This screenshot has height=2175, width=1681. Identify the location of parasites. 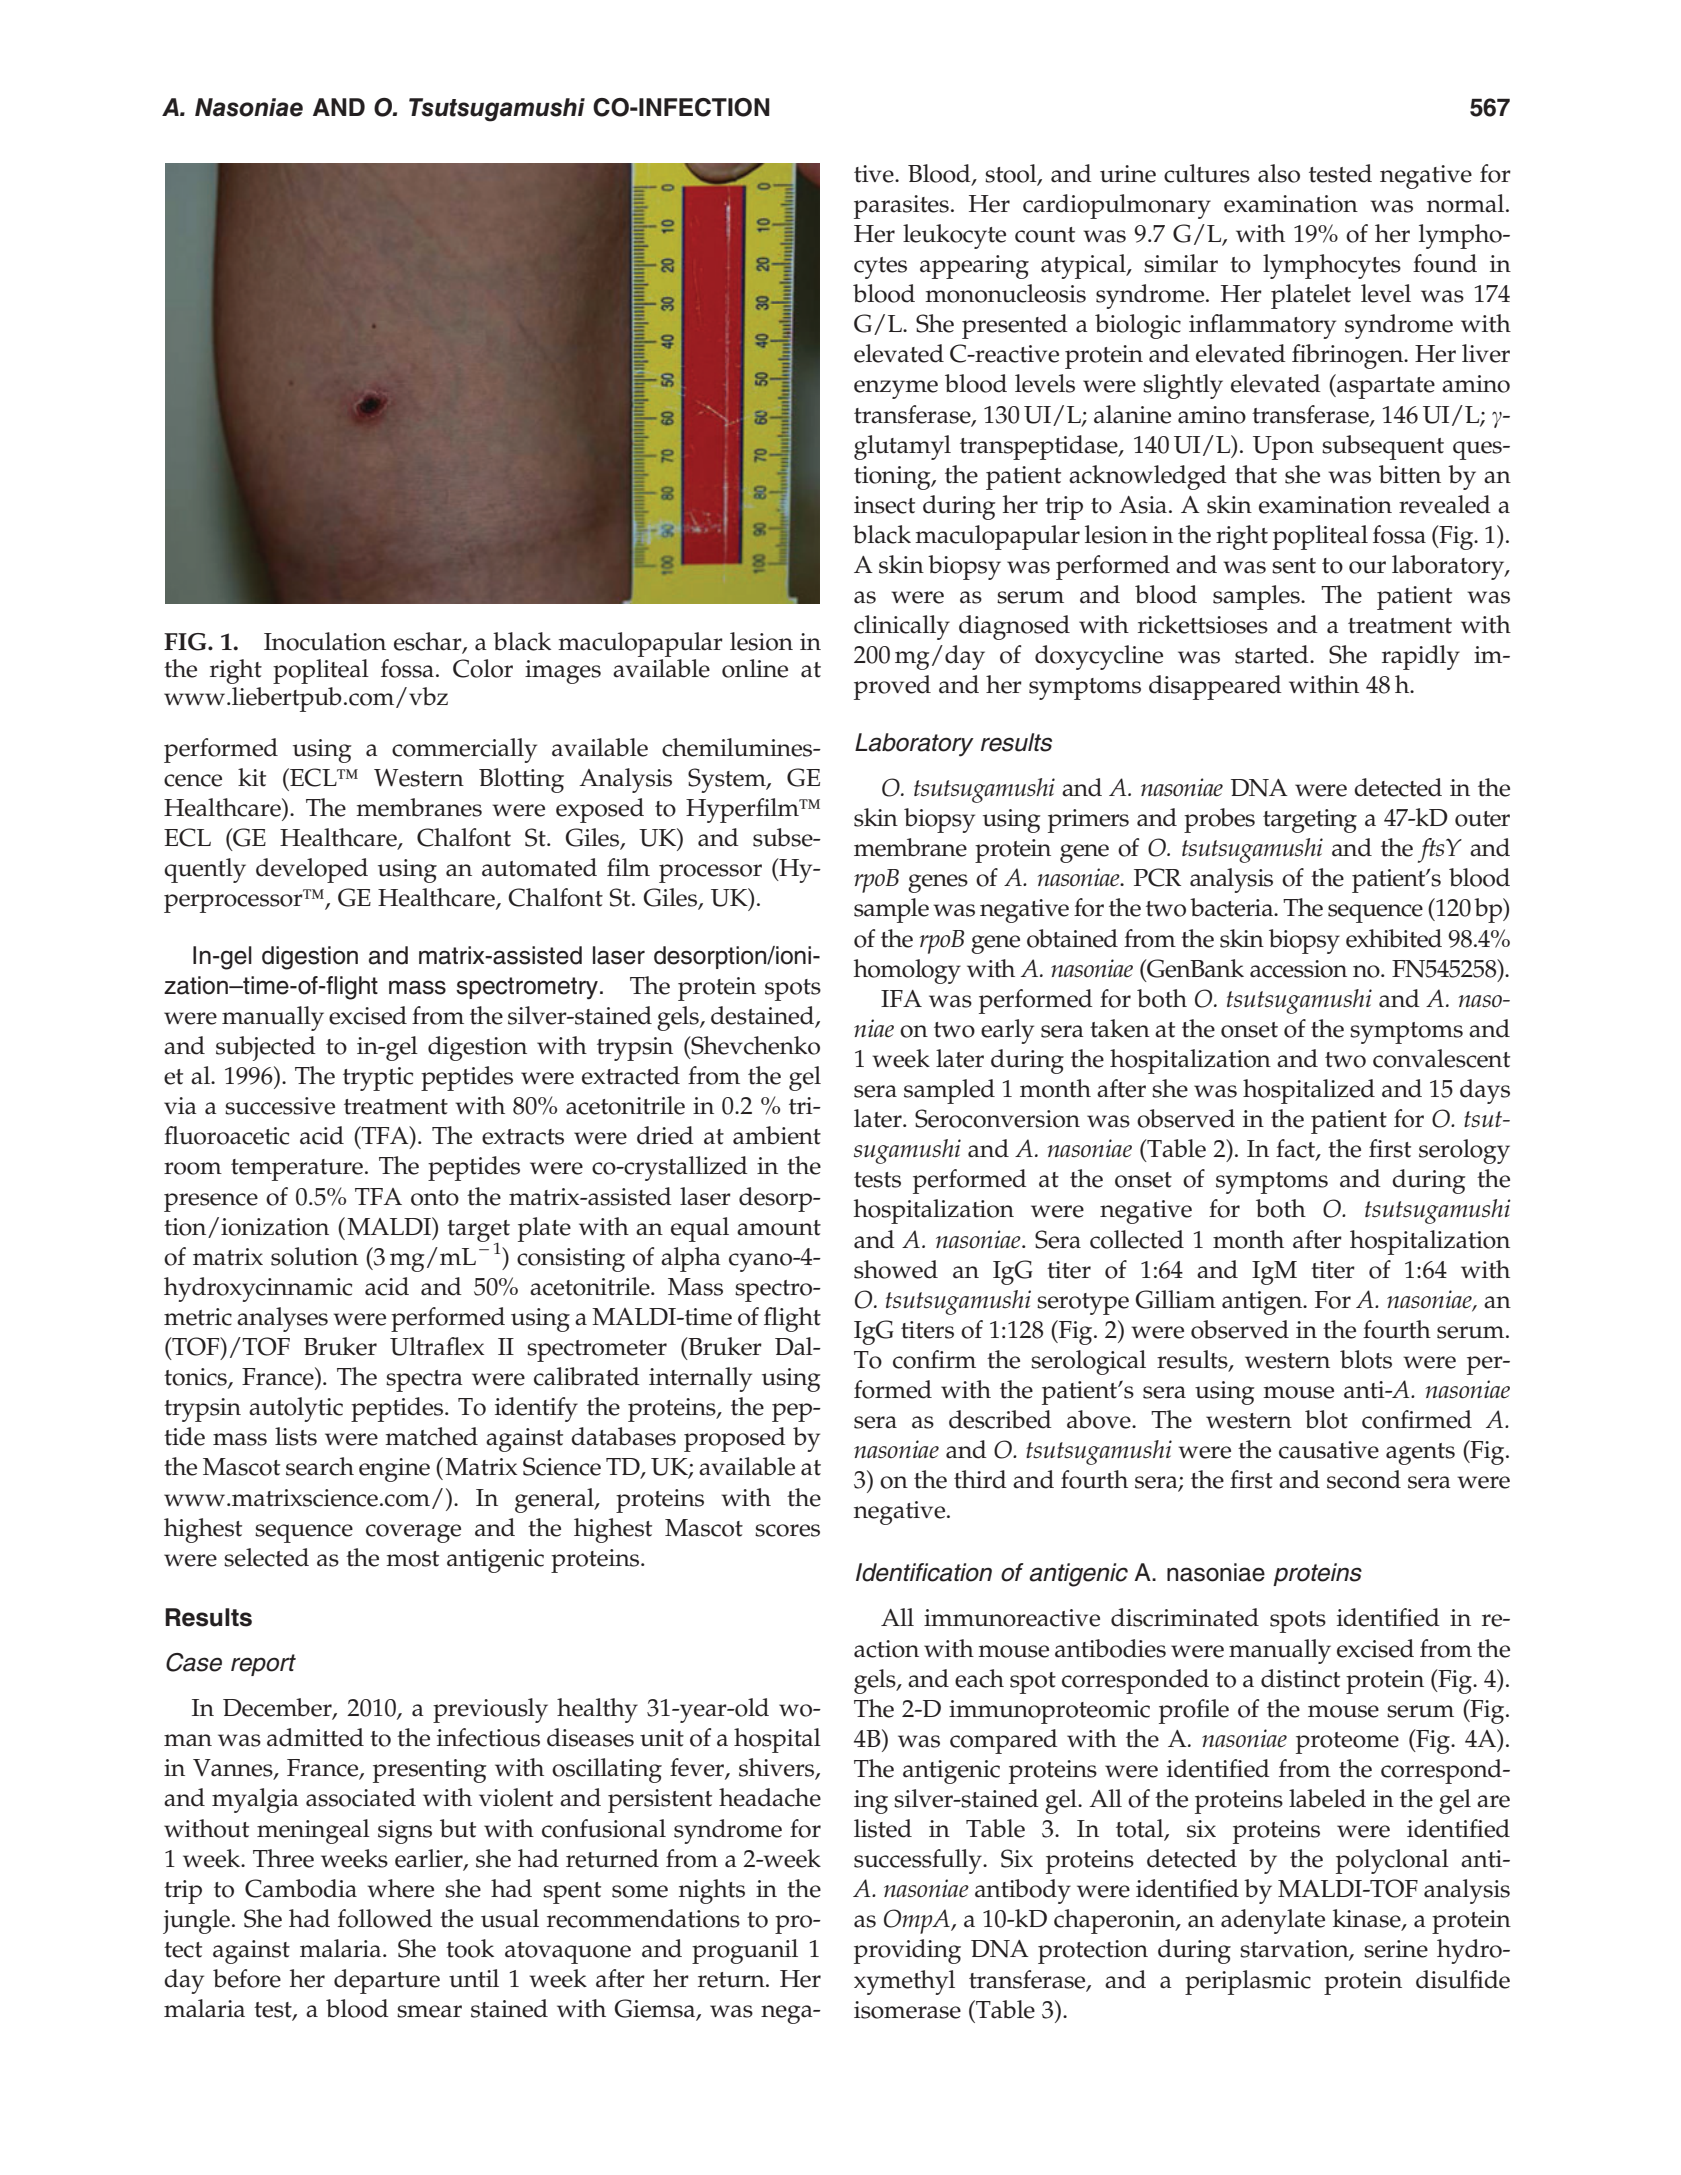
(901, 207).
